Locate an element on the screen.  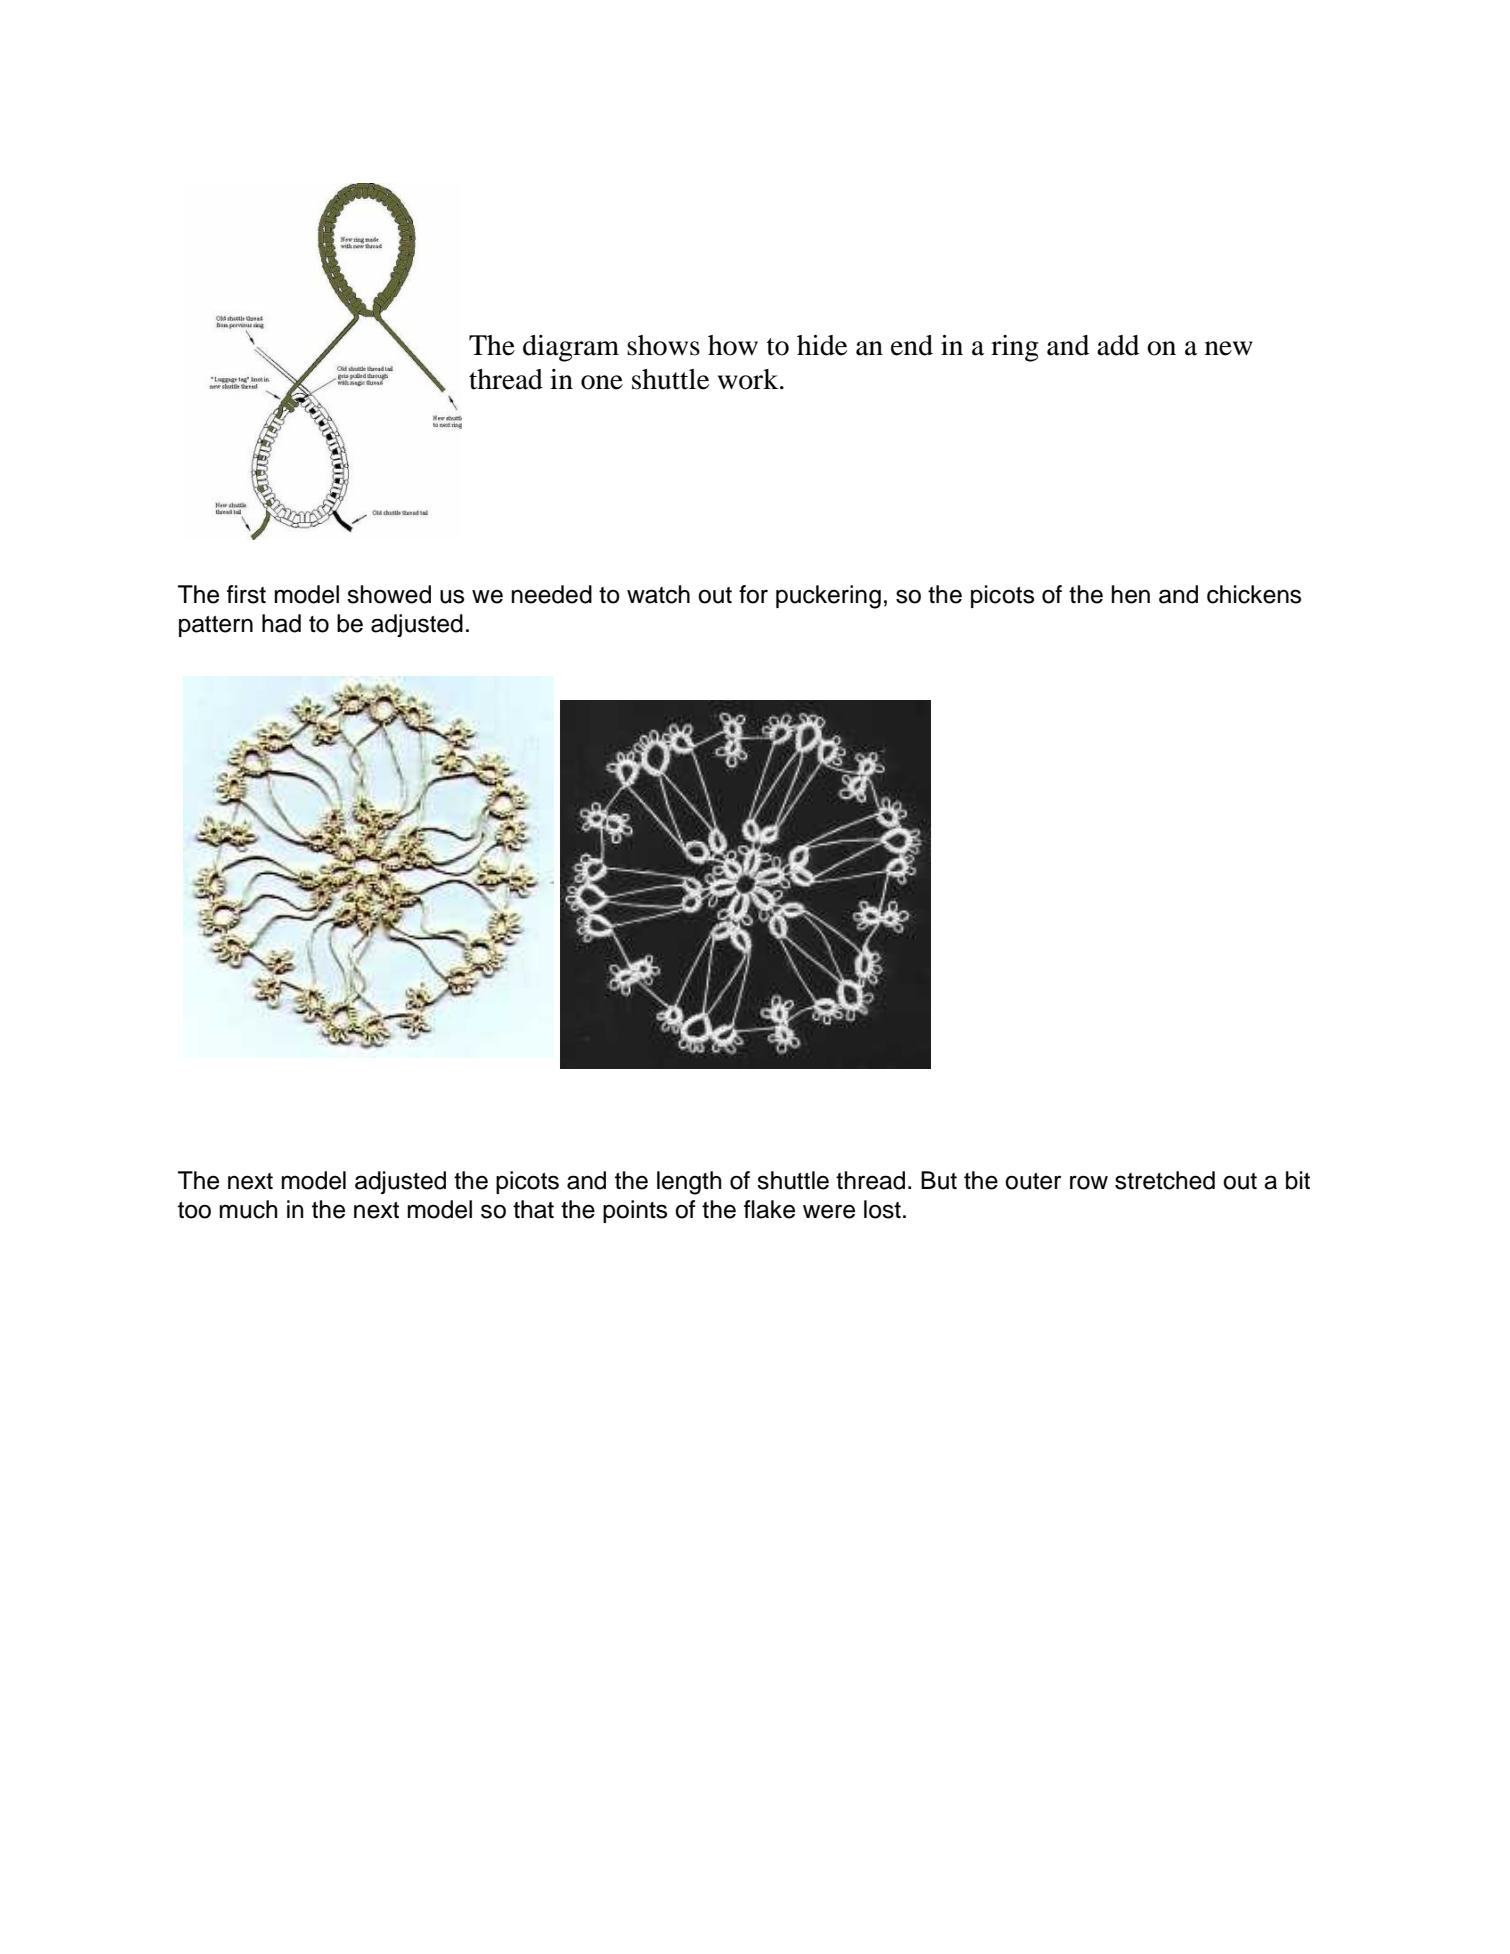
for is located at coordinates (753, 594).
